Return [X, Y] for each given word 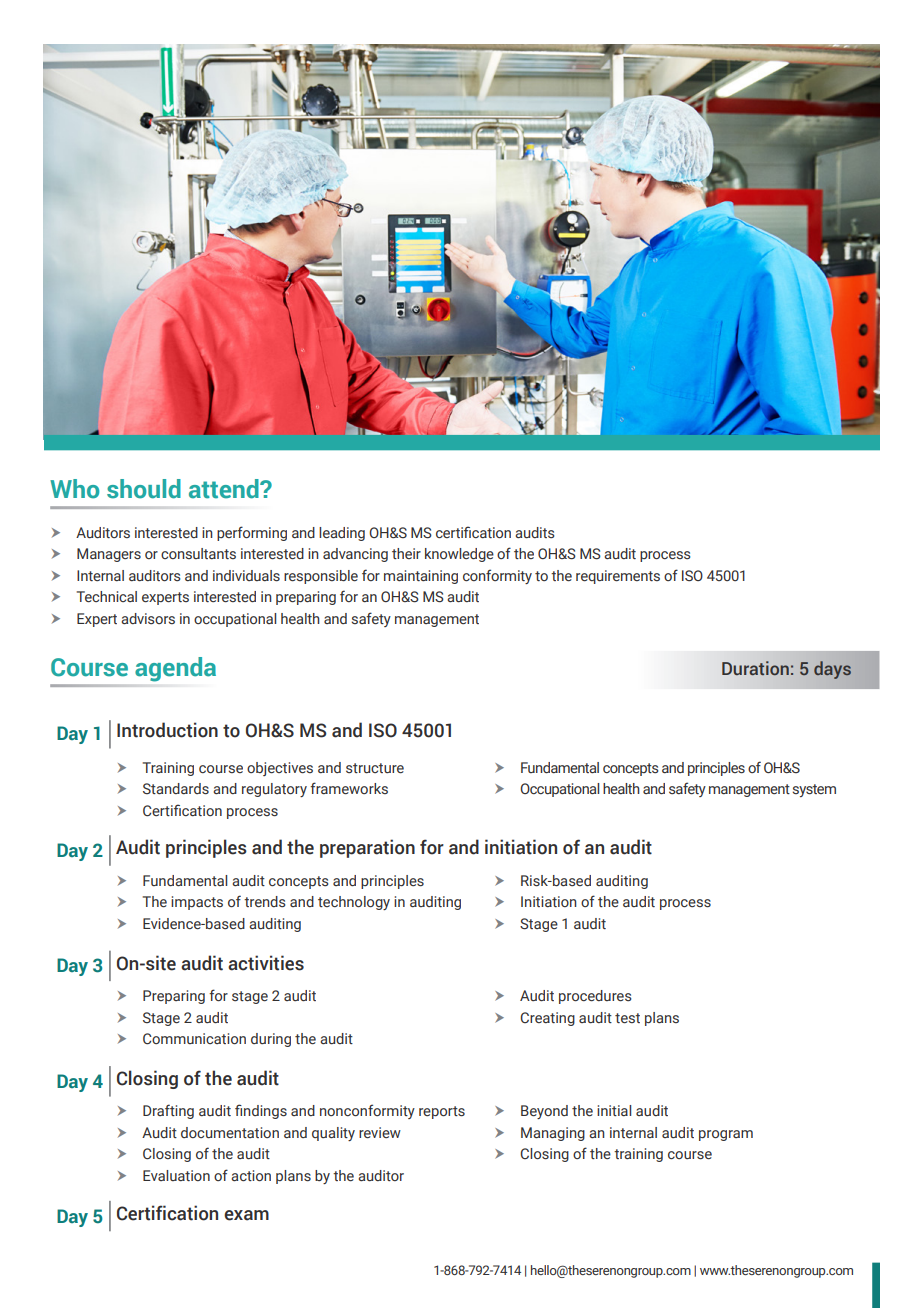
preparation [367, 848]
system [814, 790]
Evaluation [176, 1175]
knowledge [459, 555]
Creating [547, 1019]
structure [375, 768]
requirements [618, 577]
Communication [194, 1039]
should [144, 489]
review [380, 1133]
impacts [197, 903]
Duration [755, 668]
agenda [175, 669]
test [627, 1018]
